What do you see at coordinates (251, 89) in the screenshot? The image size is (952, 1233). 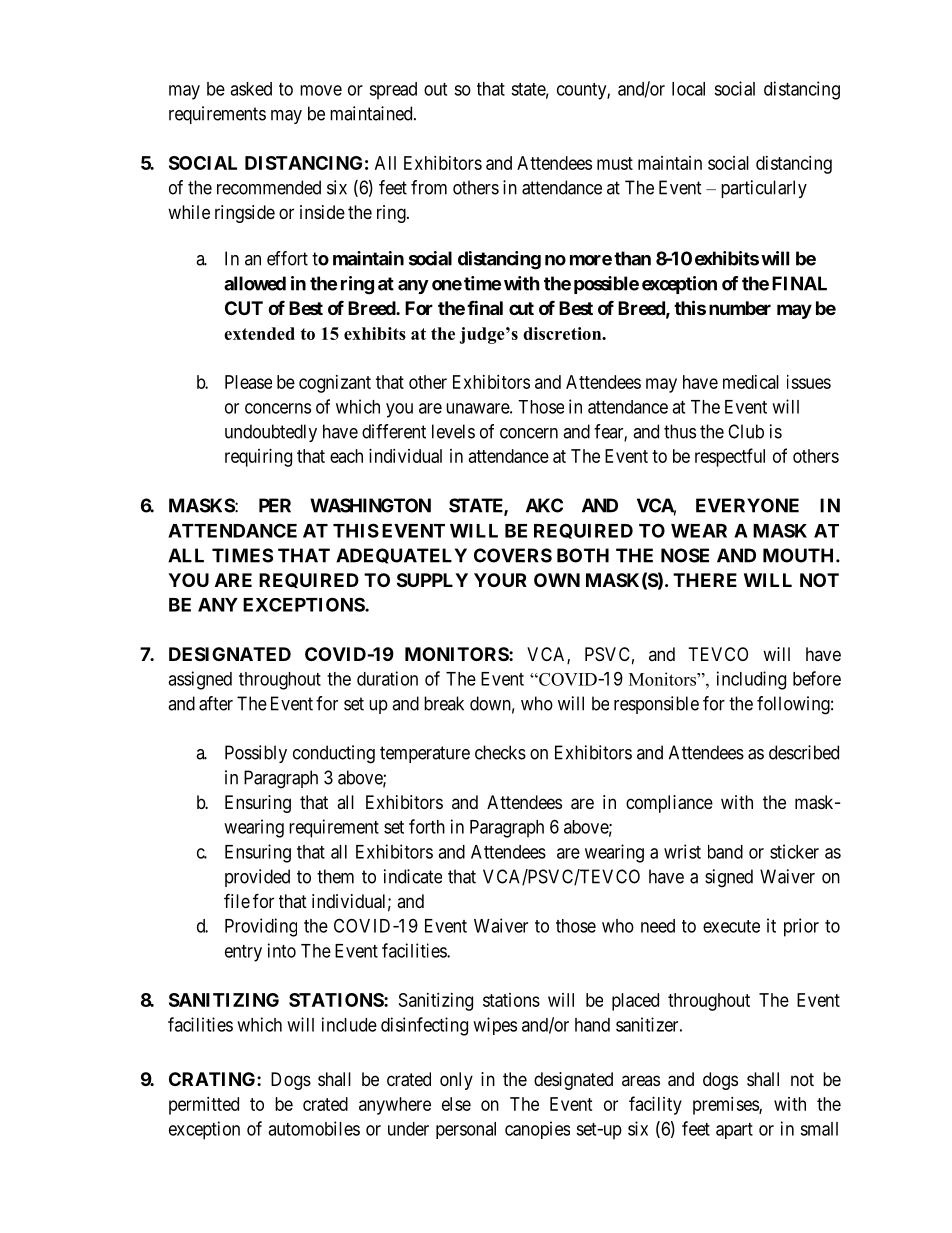 I see `asked` at bounding box center [251, 89].
